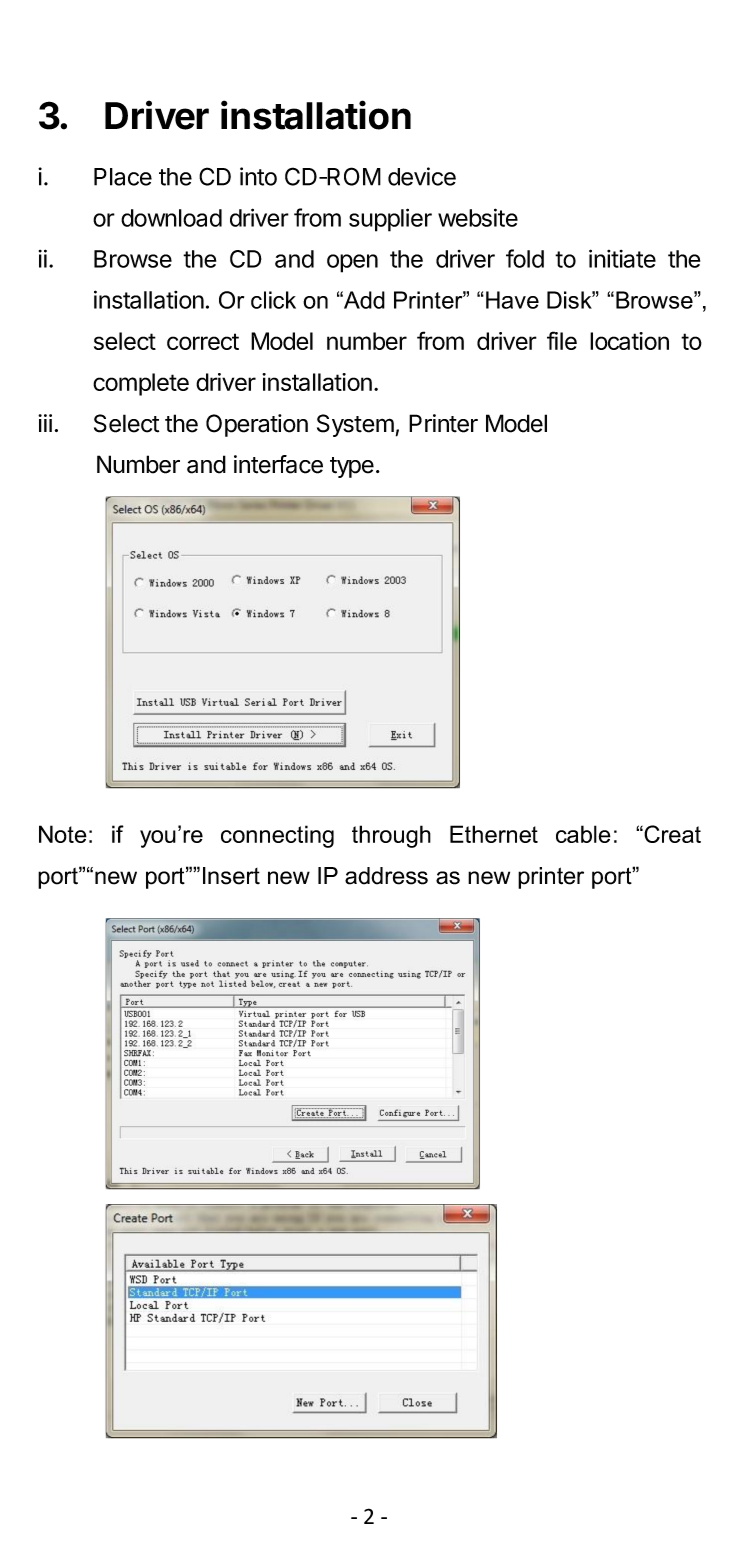  I want to click on cable, so click(583, 834).
